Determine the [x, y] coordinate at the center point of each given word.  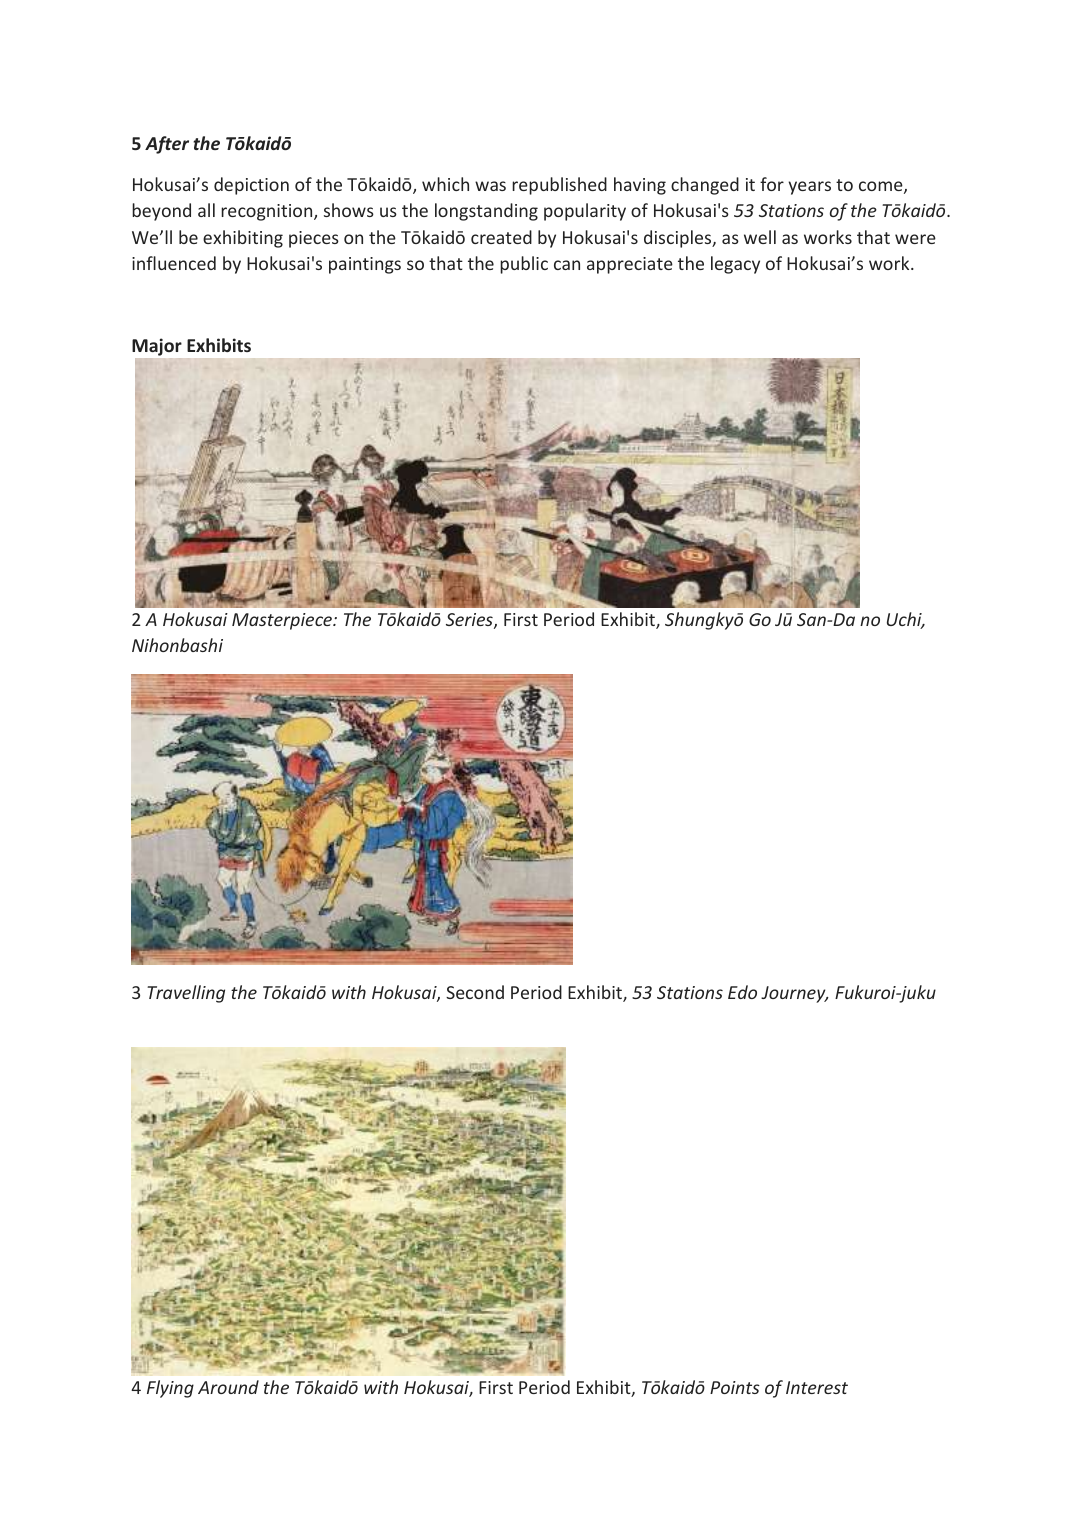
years [809, 188]
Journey [794, 994]
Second [475, 992]
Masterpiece [283, 621]
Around [228, 1387]
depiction [251, 186]
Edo [742, 992]
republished [559, 186]
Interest [817, 1387]
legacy [735, 265]
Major [157, 348]
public [524, 265]
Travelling [186, 994]
